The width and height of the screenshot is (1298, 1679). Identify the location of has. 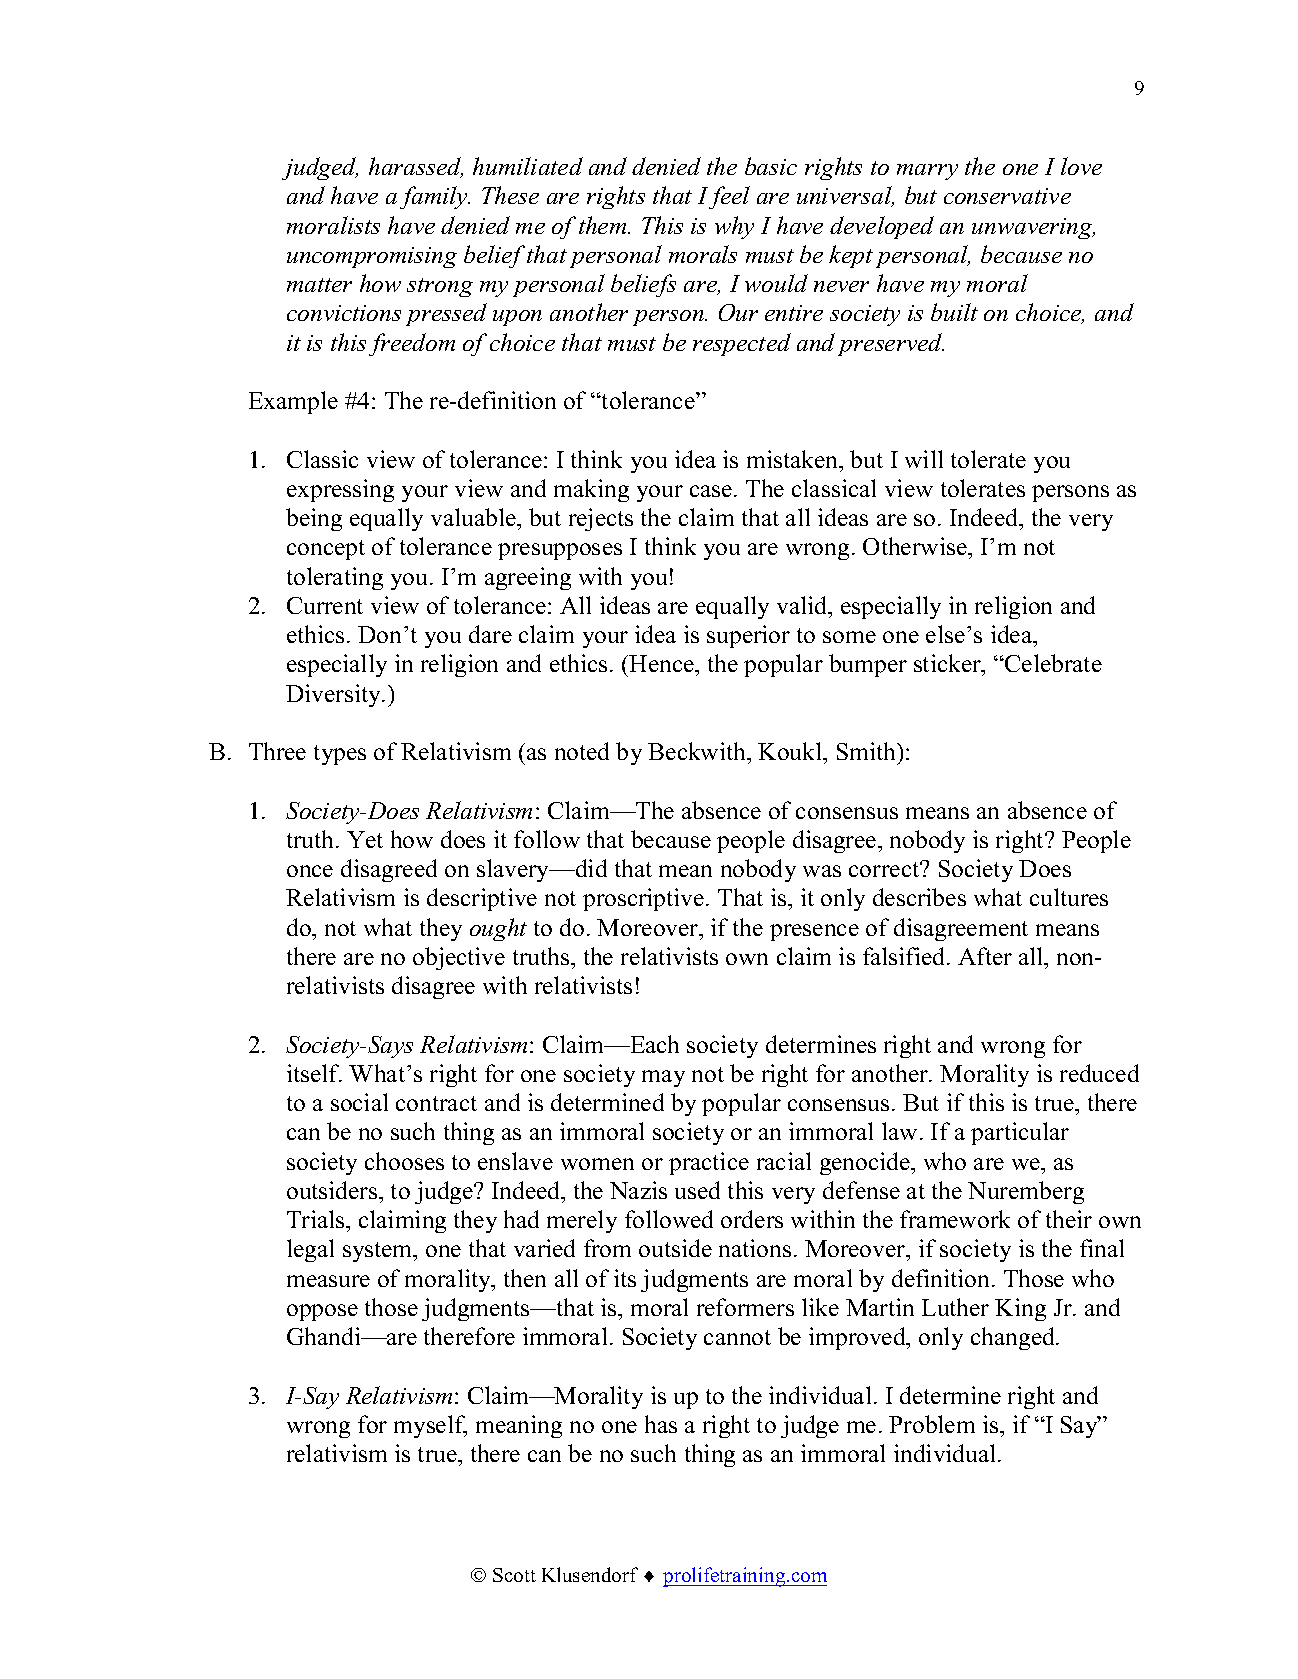
(661, 1424).
